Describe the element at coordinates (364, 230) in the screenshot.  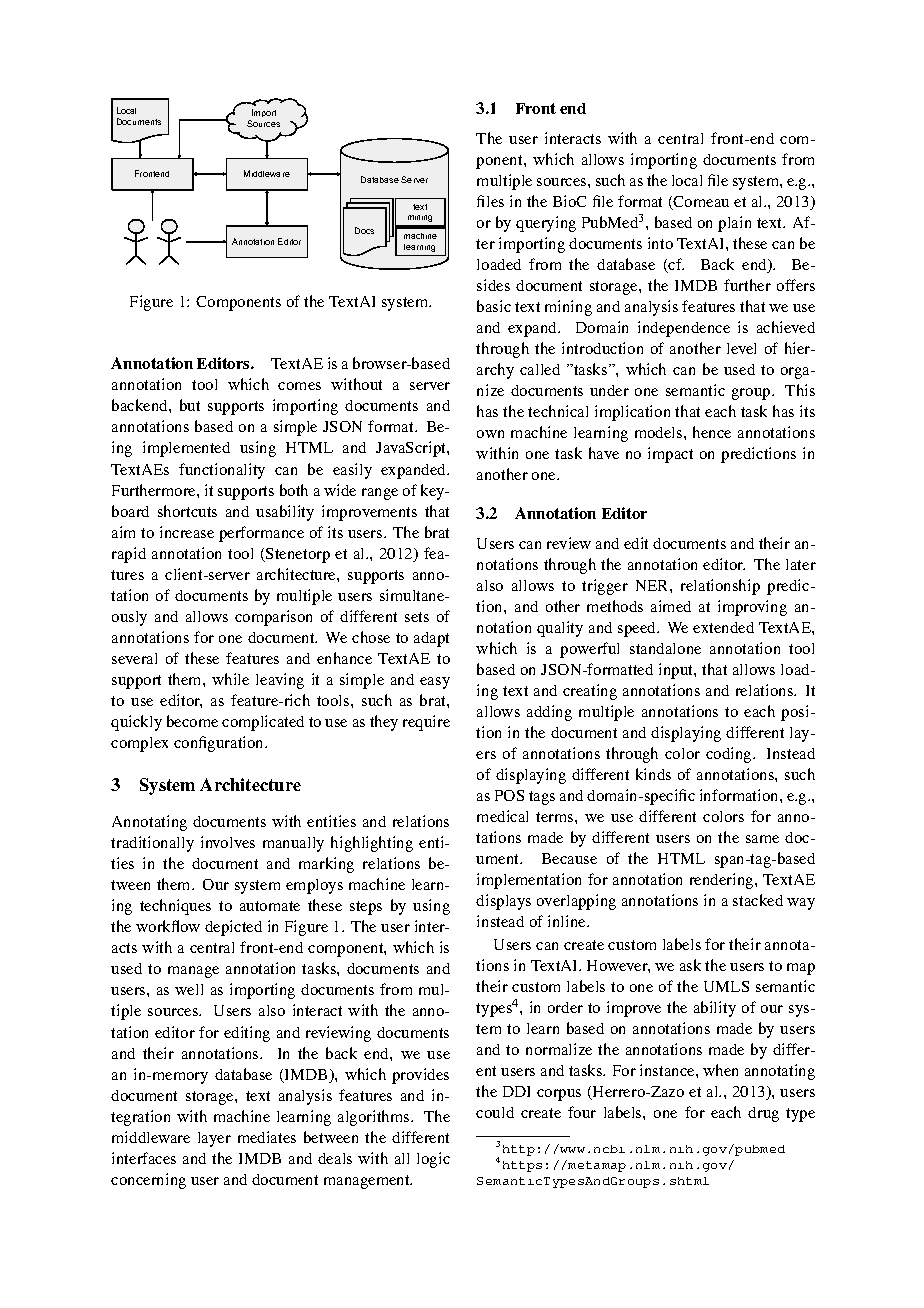
I see `Docs` at that location.
